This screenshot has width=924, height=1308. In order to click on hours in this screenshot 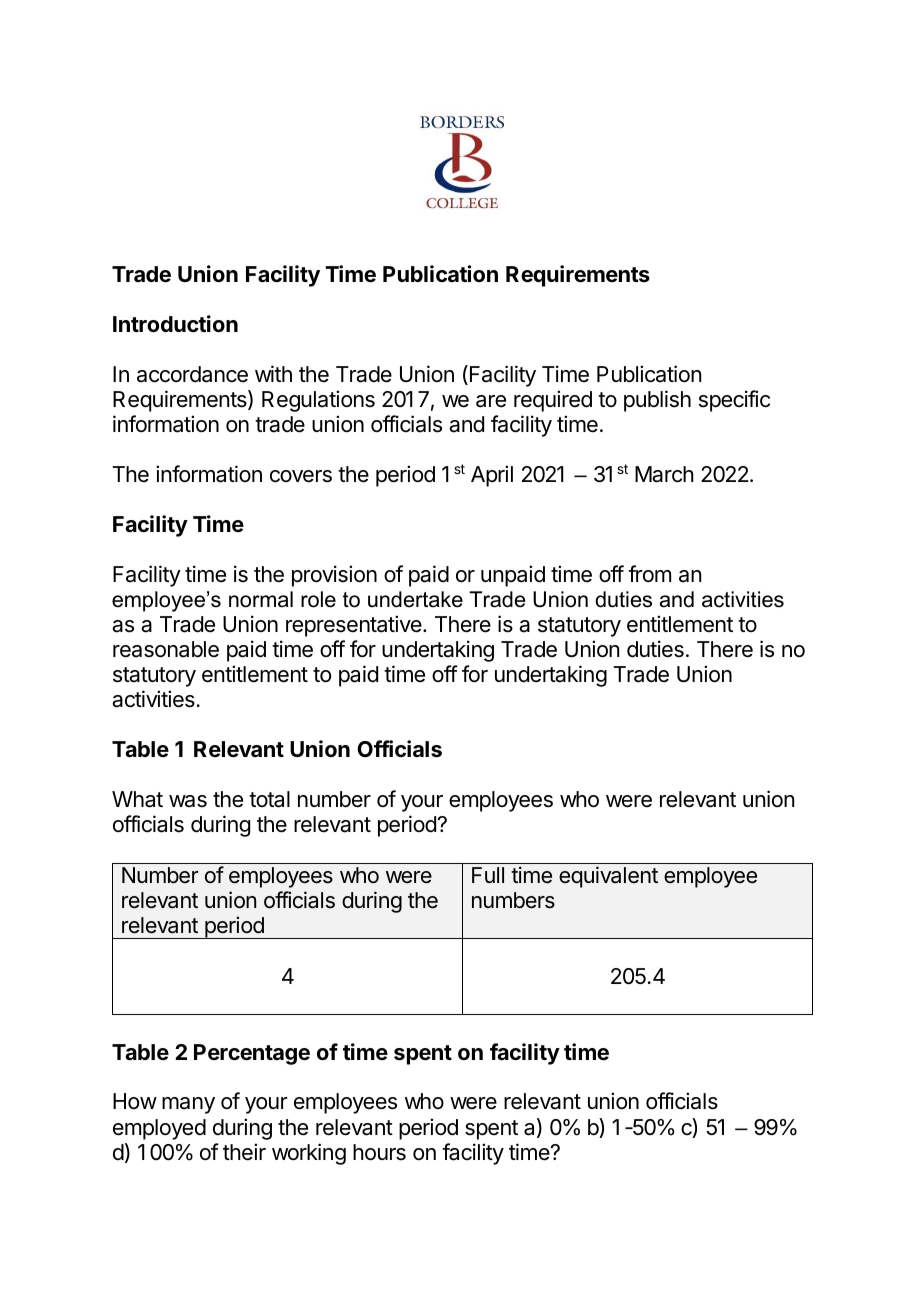, I will do `click(379, 1152)`.
